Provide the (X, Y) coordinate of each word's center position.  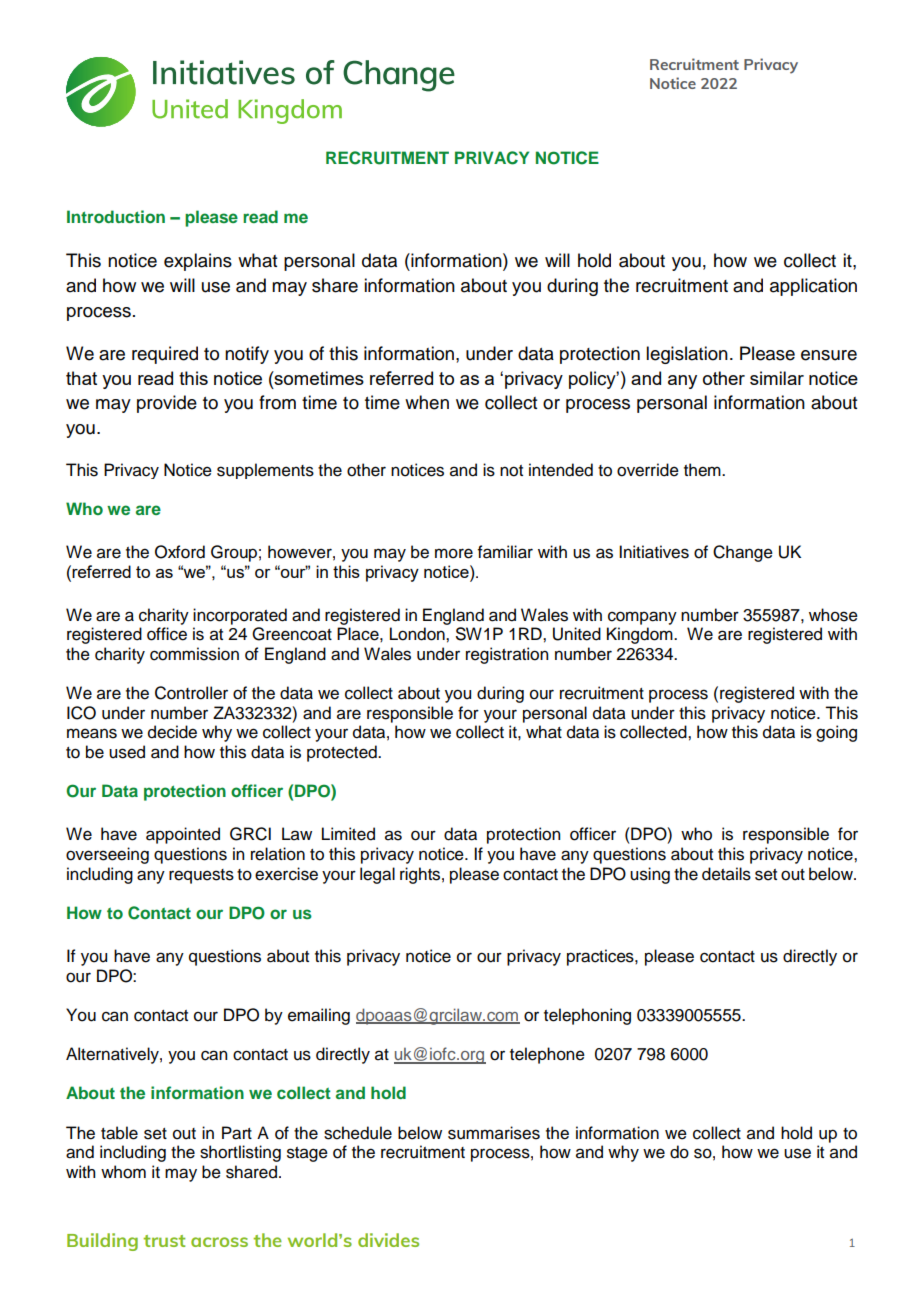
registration (507, 655)
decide (172, 732)
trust (164, 1241)
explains (198, 262)
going (836, 733)
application (813, 287)
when (427, 402)
